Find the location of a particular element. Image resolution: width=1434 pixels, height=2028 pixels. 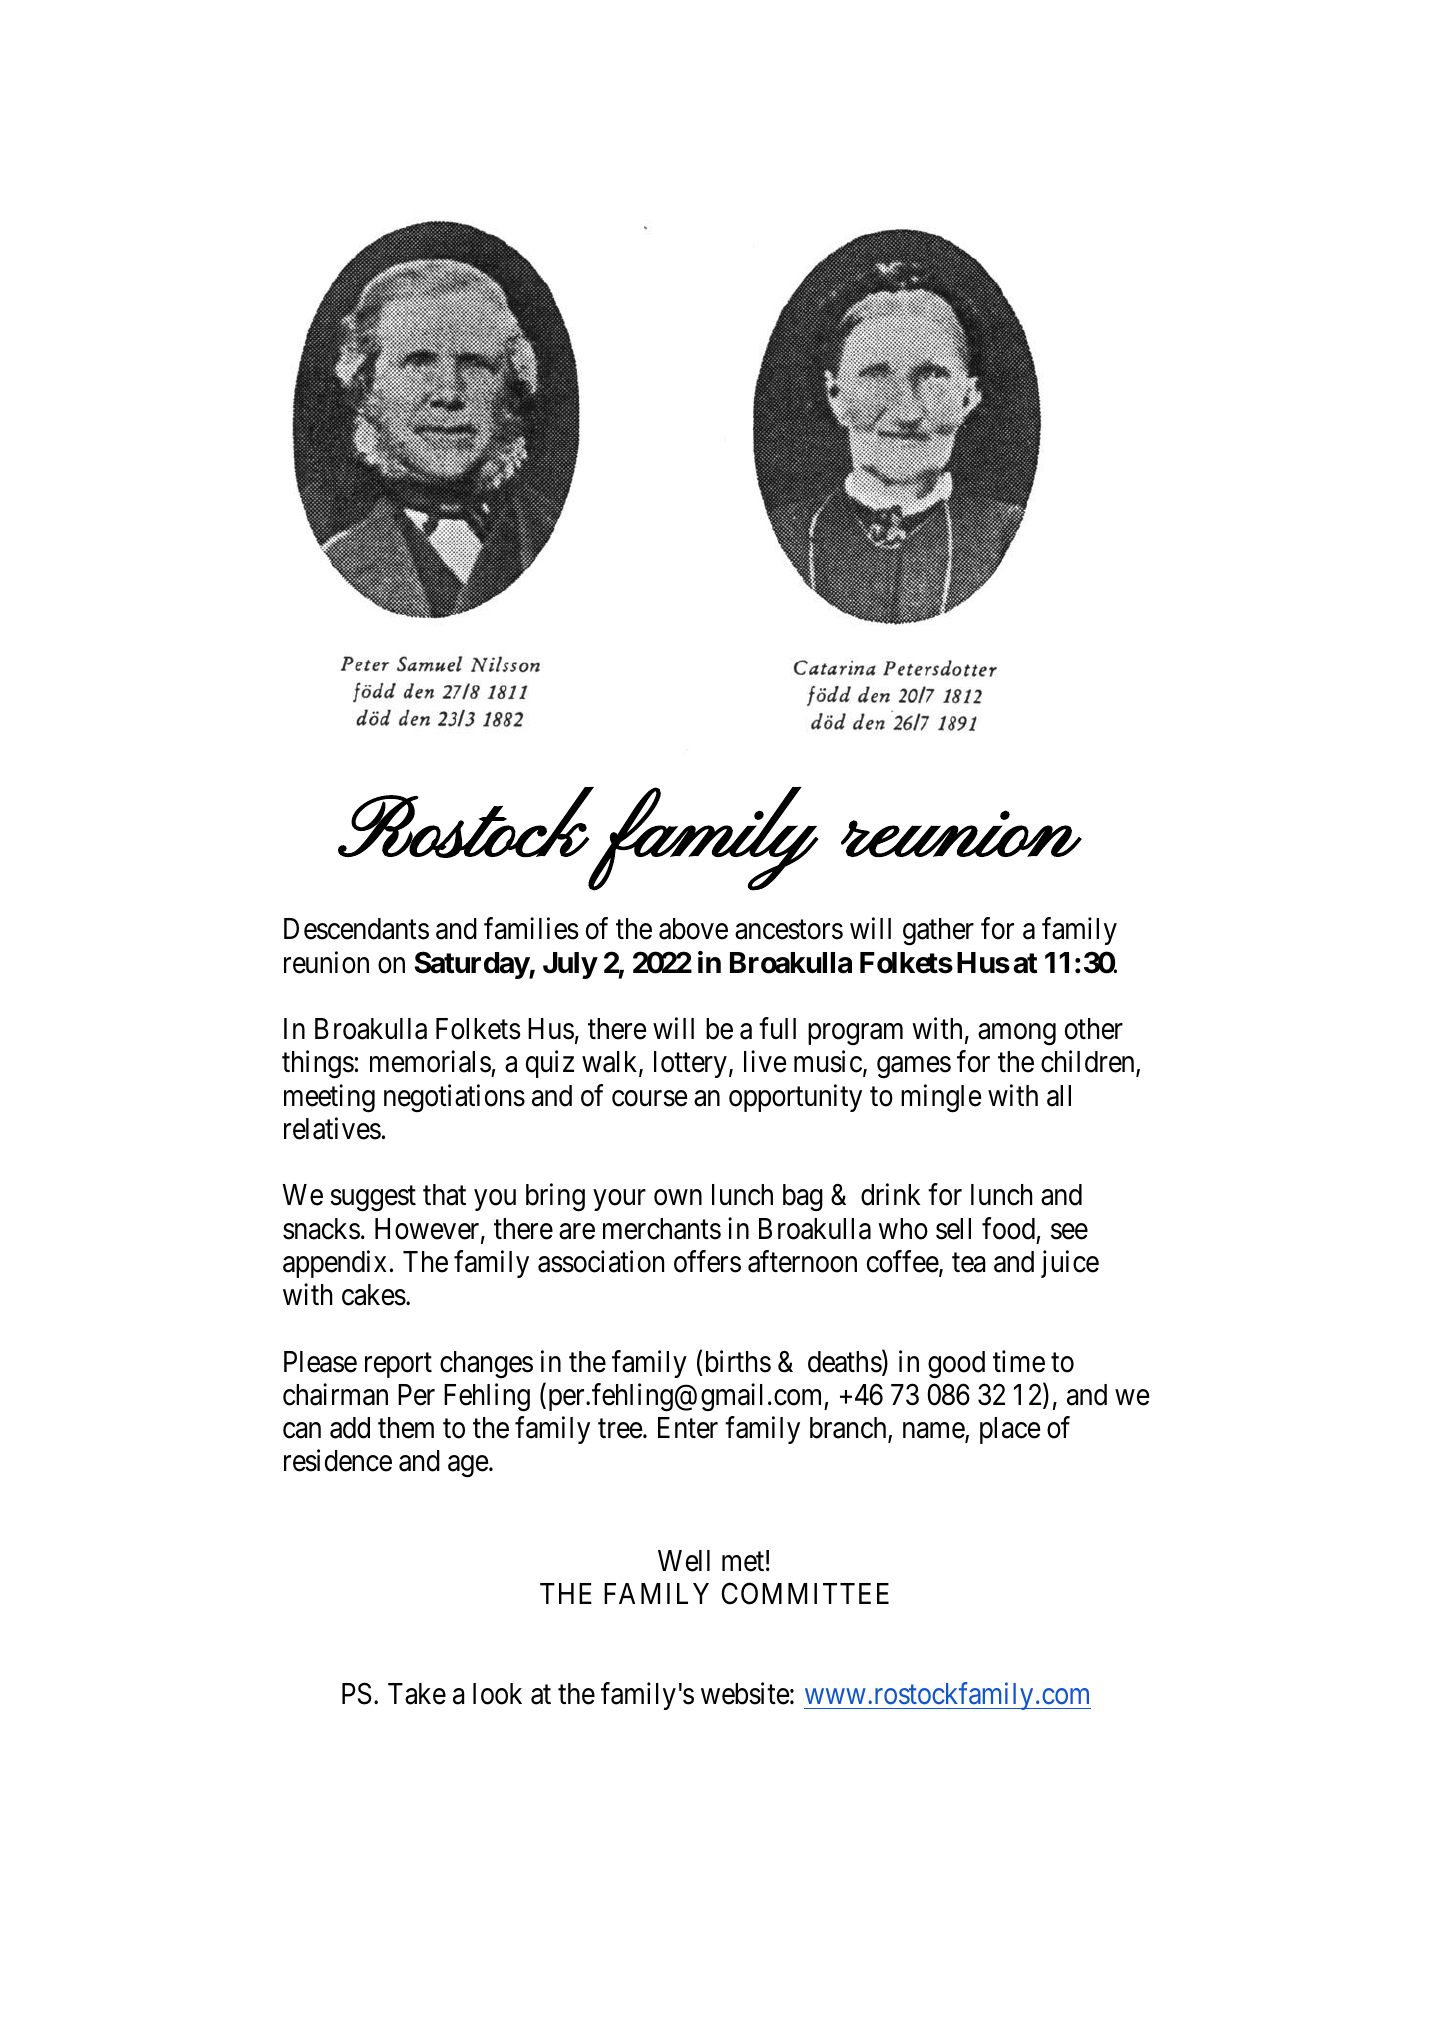

families is located at coordinates (531, 929).
